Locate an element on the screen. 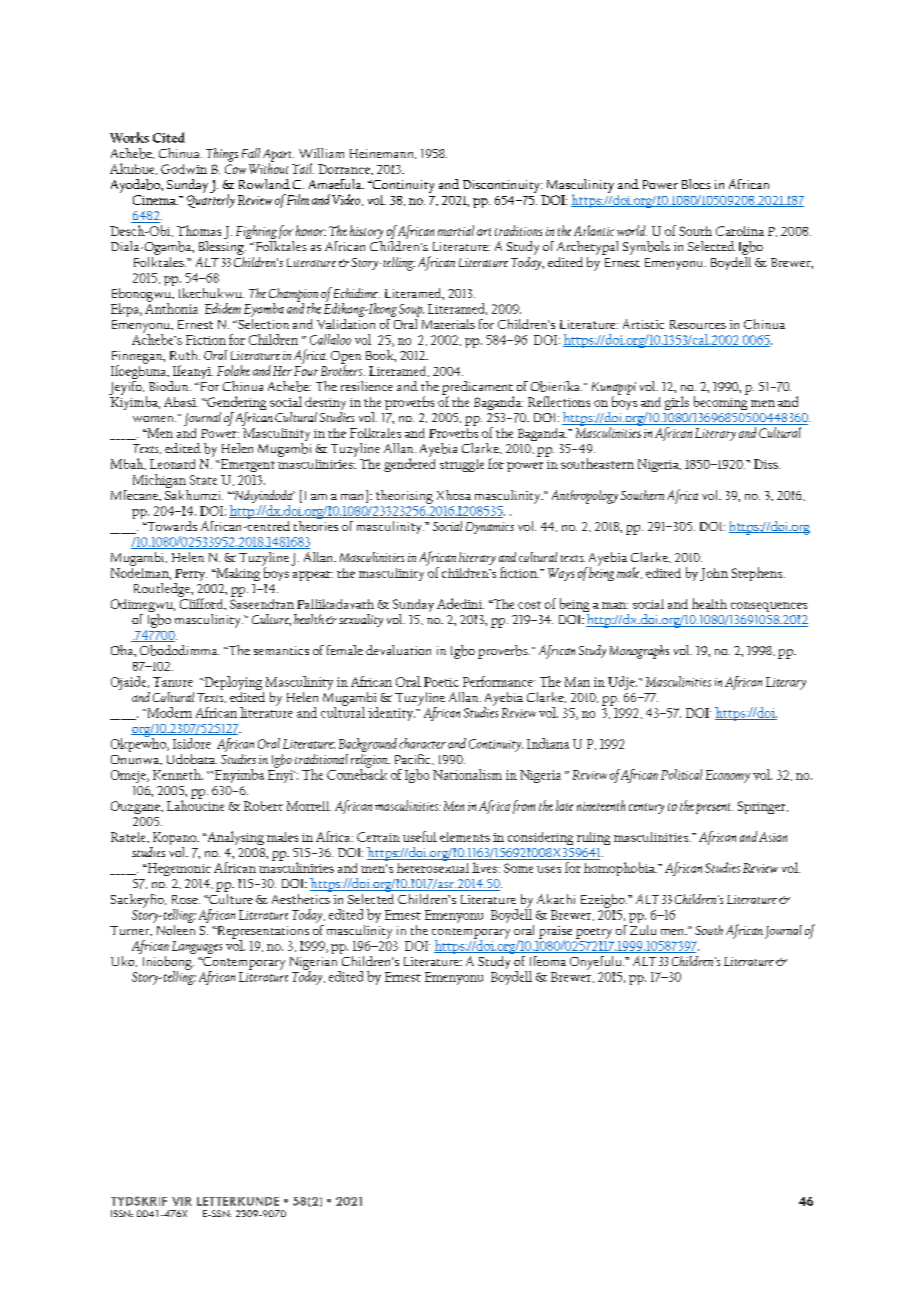 Image resolution: width=924 pixels, height=1308 pixels. Godwin is located at coordinates (184, 169).
